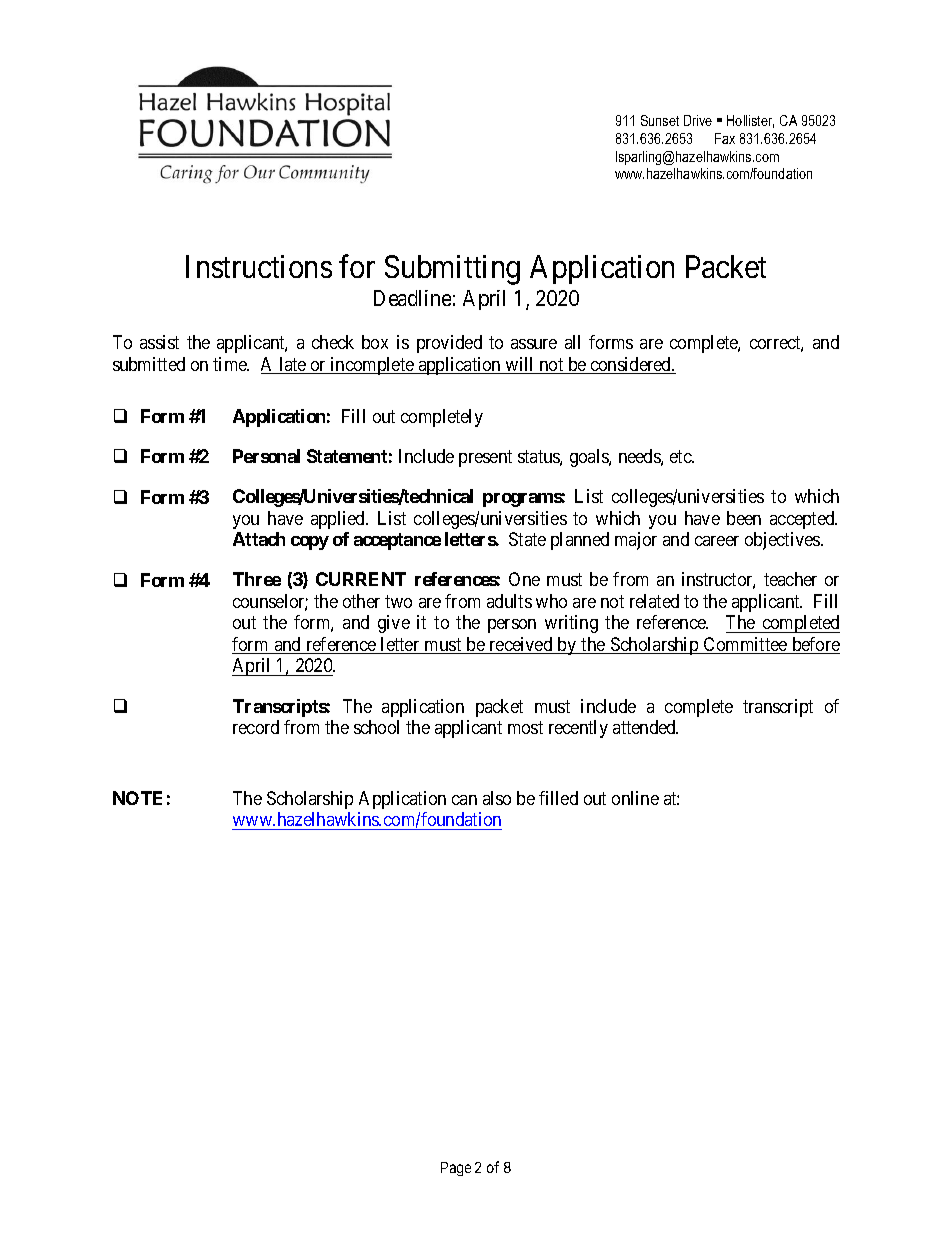  Describe the element at coordinates (520, 365) in the page. I see `will` at that location.
